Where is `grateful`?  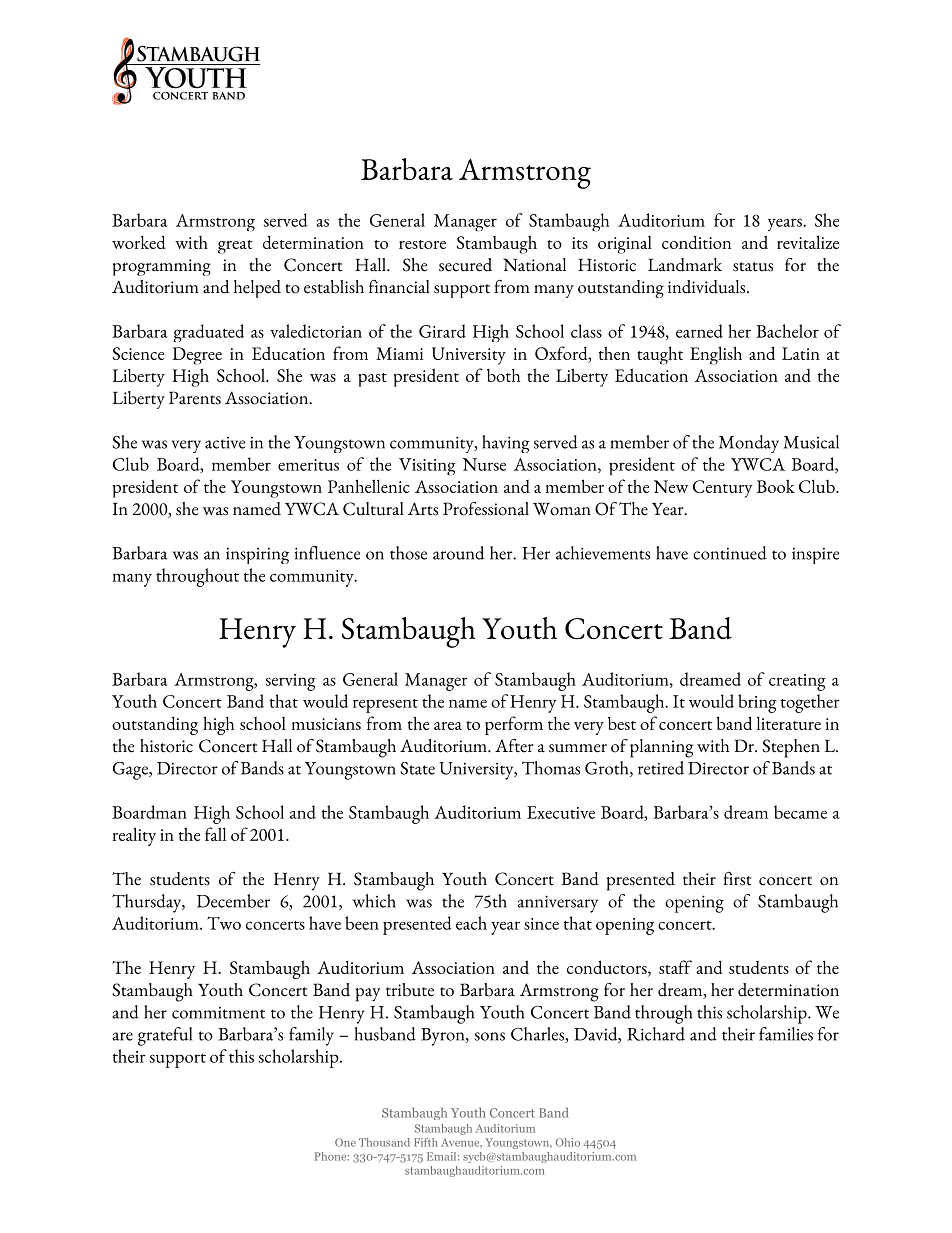
grateful is located at coordinates (165, 1036).
